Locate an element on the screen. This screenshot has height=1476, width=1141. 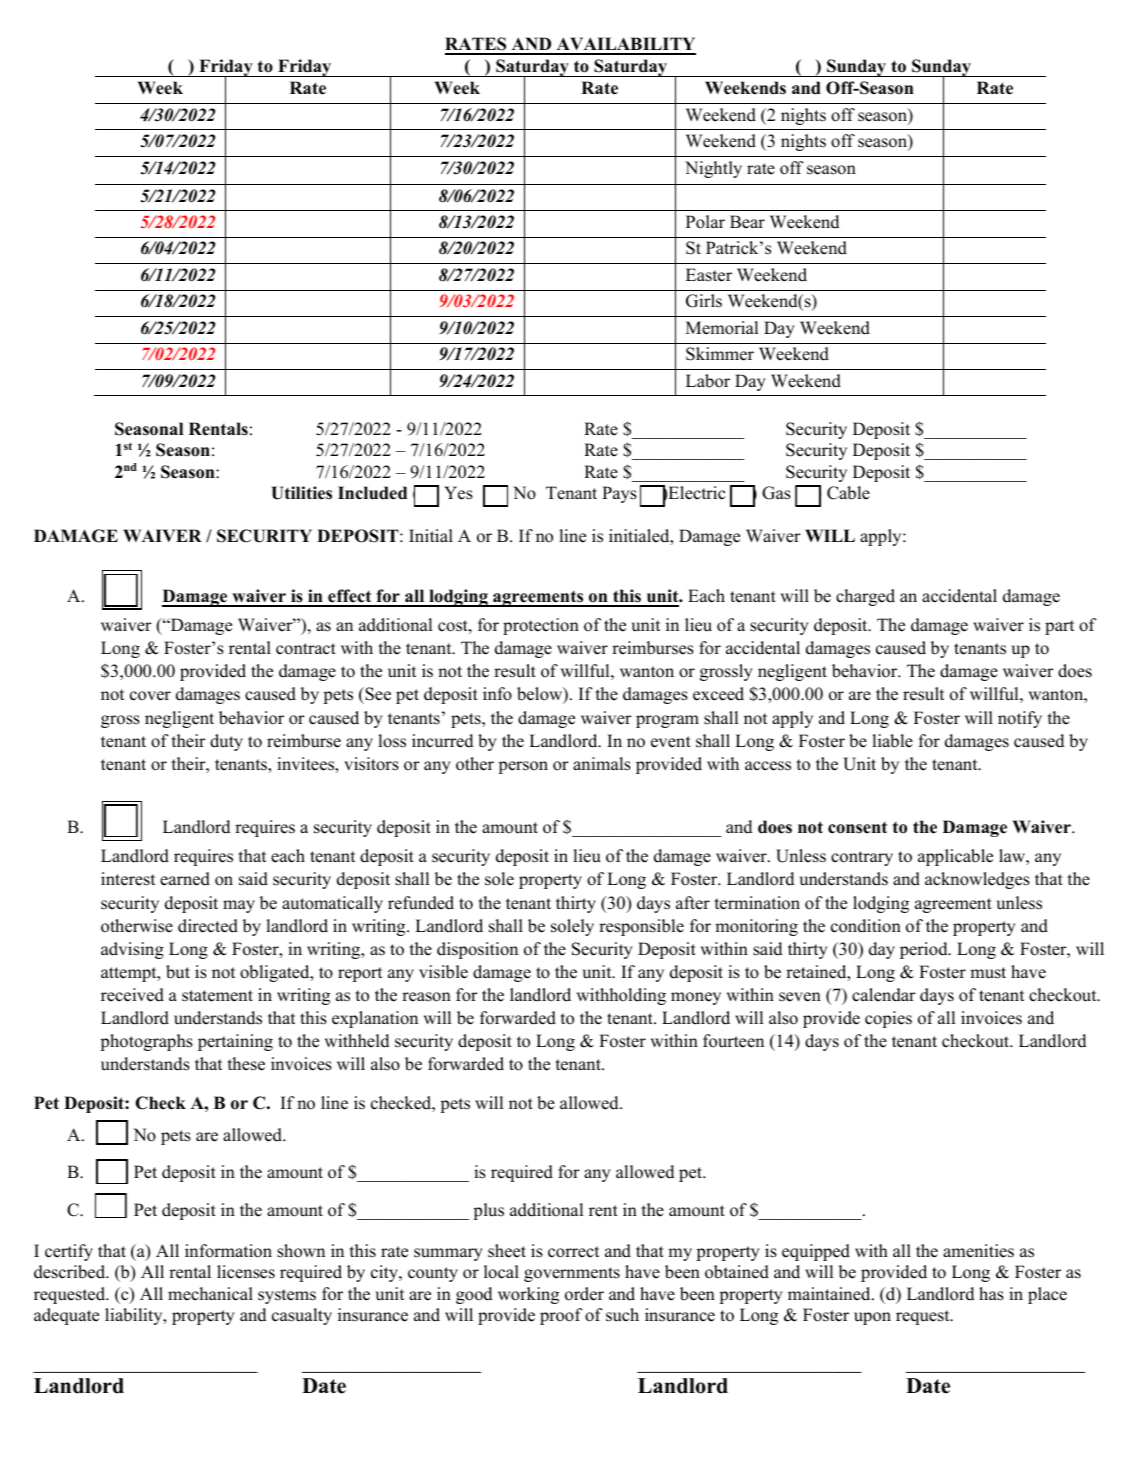
mechanical is located at coordinates (210, 1294).
